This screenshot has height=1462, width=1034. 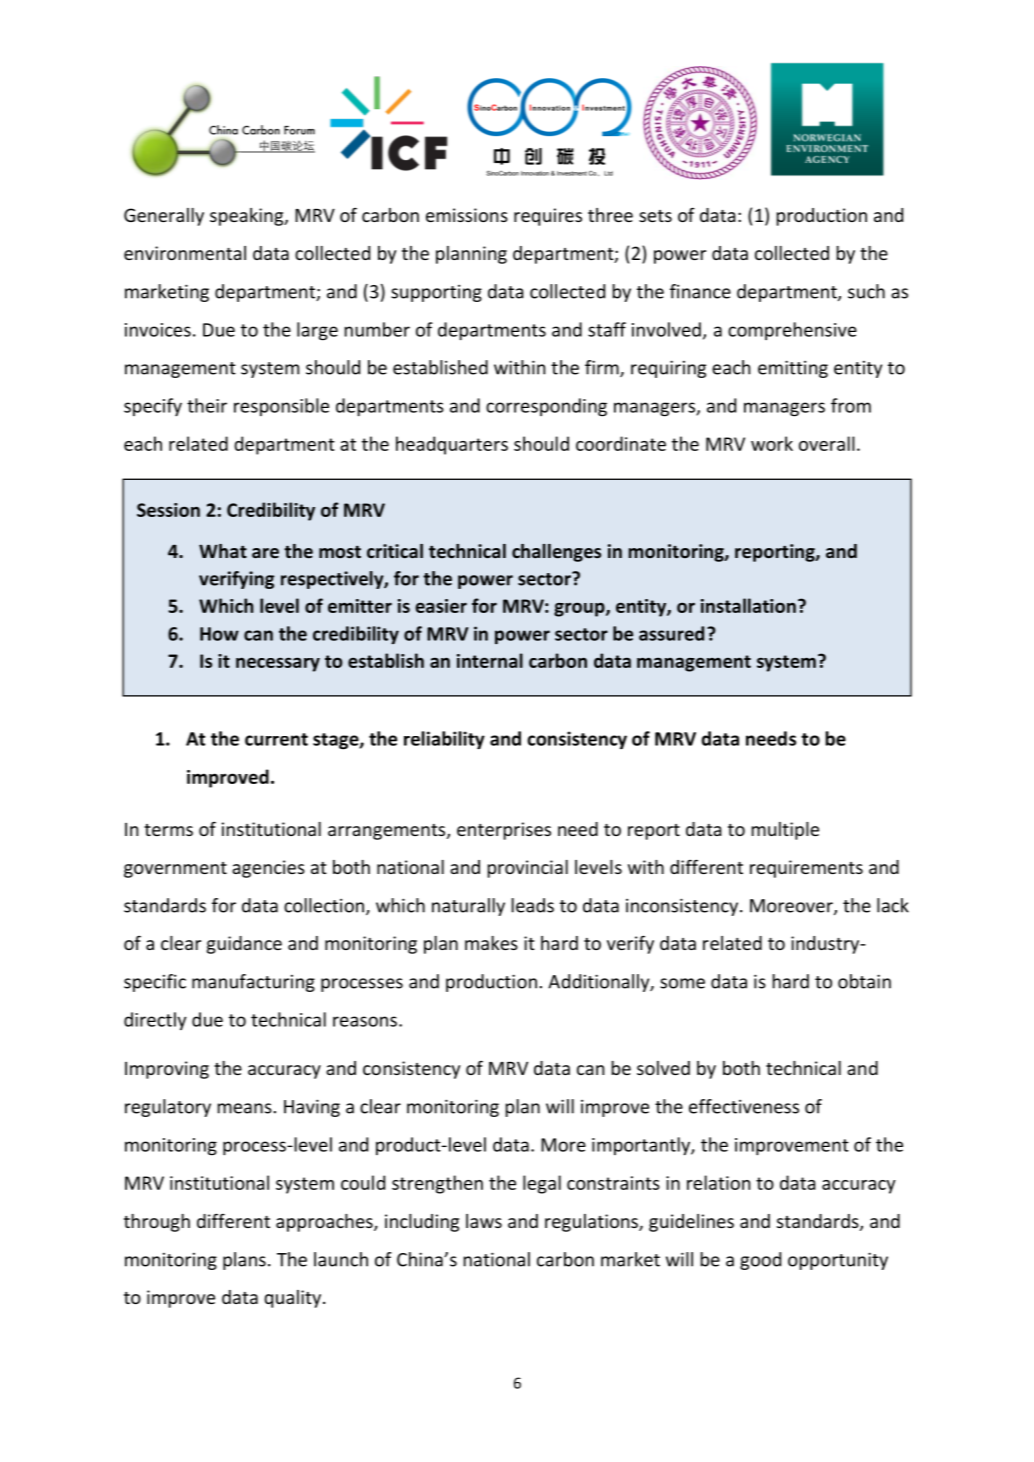 What do you see at coordinates (292, 1299) in the screenshot?
I see `quality` at bounding box center [292, 1299].
